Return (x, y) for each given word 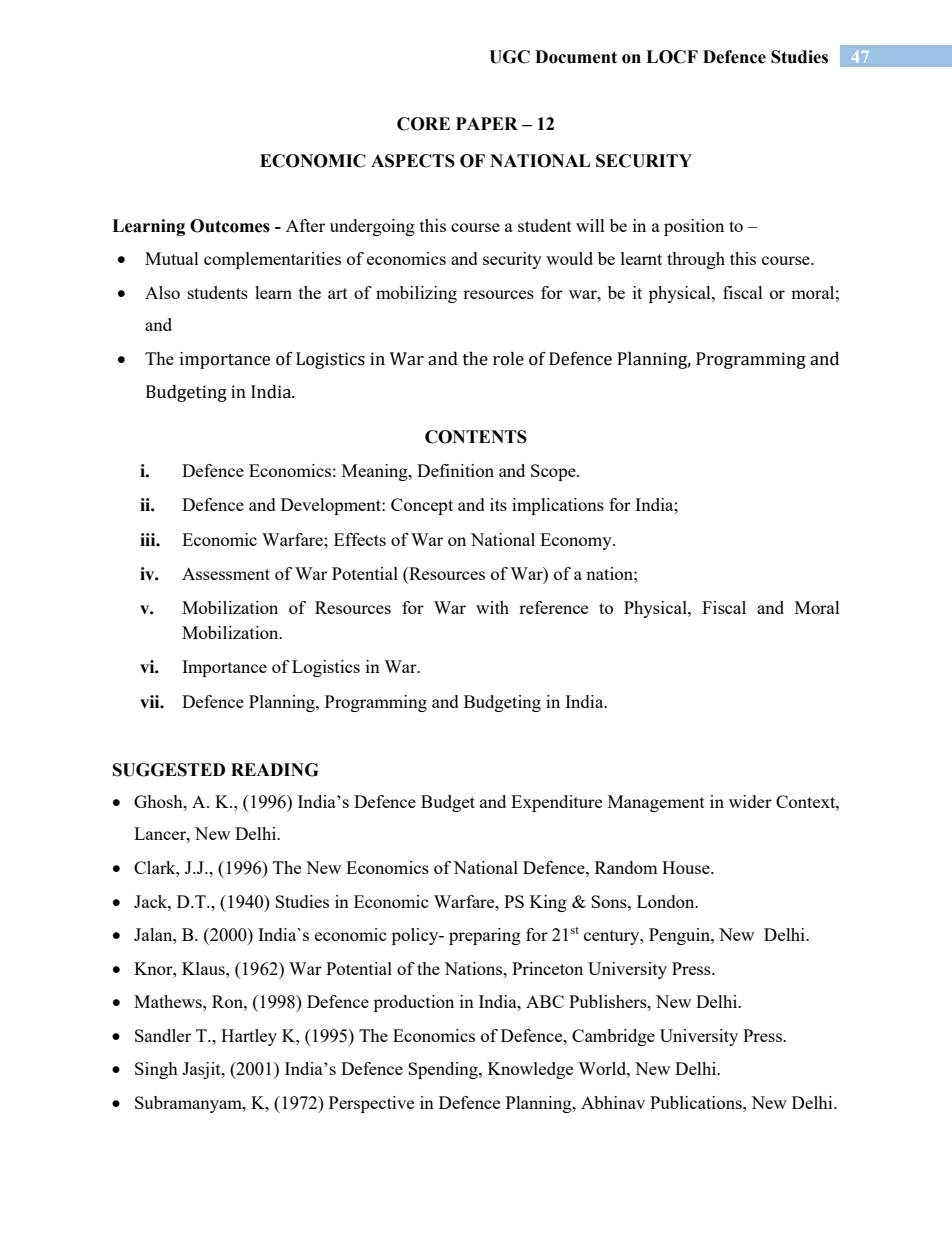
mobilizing (416, 294)
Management (656, 803)
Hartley (249, 1037)
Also (162, 292)
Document (576, 57)
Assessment (226, 573)
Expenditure (556, 803)
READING (274, 770)
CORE (423, 124)
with (492, 607)
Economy (577, 541)
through (696, 260)
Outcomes (230, 226)
